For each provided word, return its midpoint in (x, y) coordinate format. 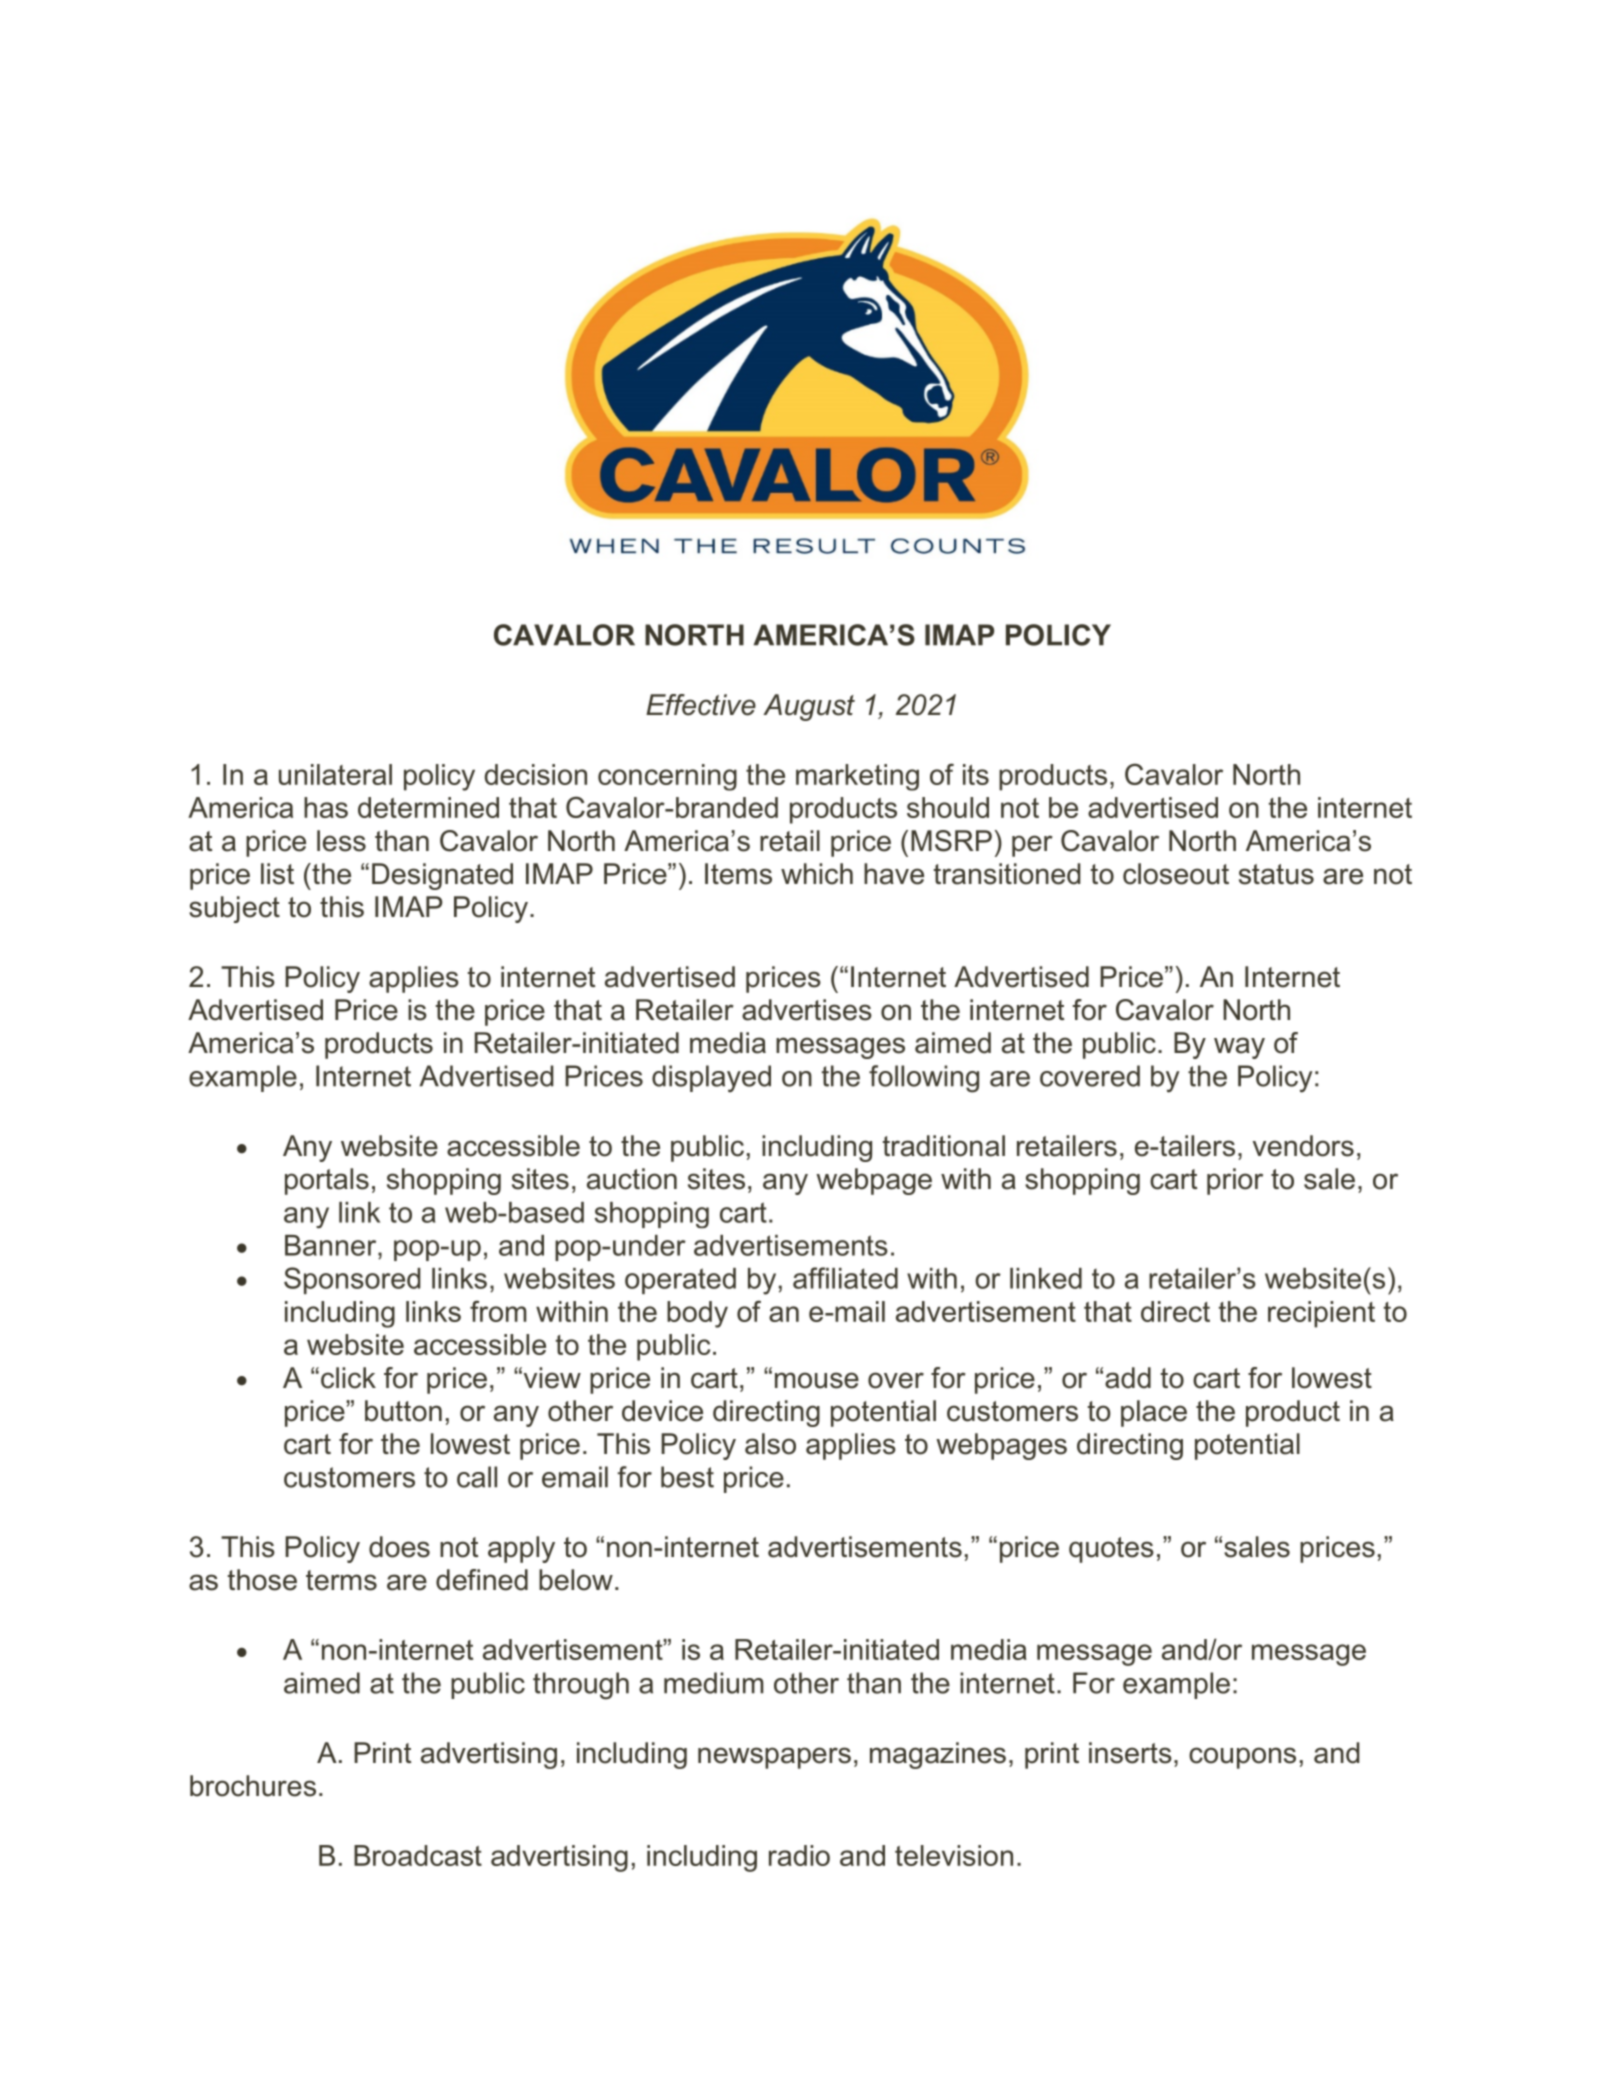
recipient (1321, 1314)
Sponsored (352, 1280)
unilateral (335, 774)
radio (799, 1855)
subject (234, 909)
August (809, 707)
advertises (807, 1010)
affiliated (845, 1278)
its (976, 774)
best (687, 1477)
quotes (1111, 1550)
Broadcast (418, 1855)
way (1239, 1048)
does (399, 1547)
